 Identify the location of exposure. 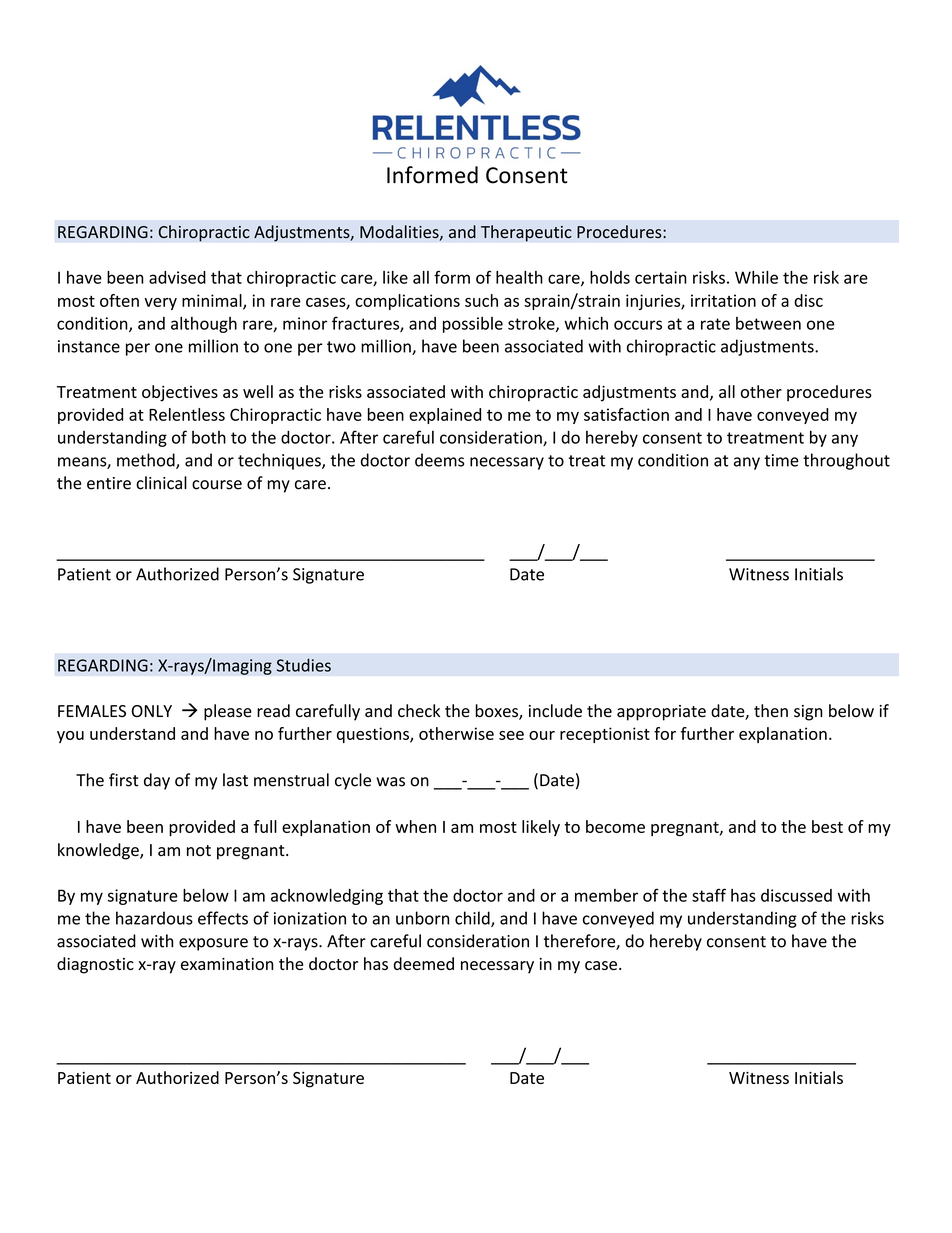
(213, 944).
